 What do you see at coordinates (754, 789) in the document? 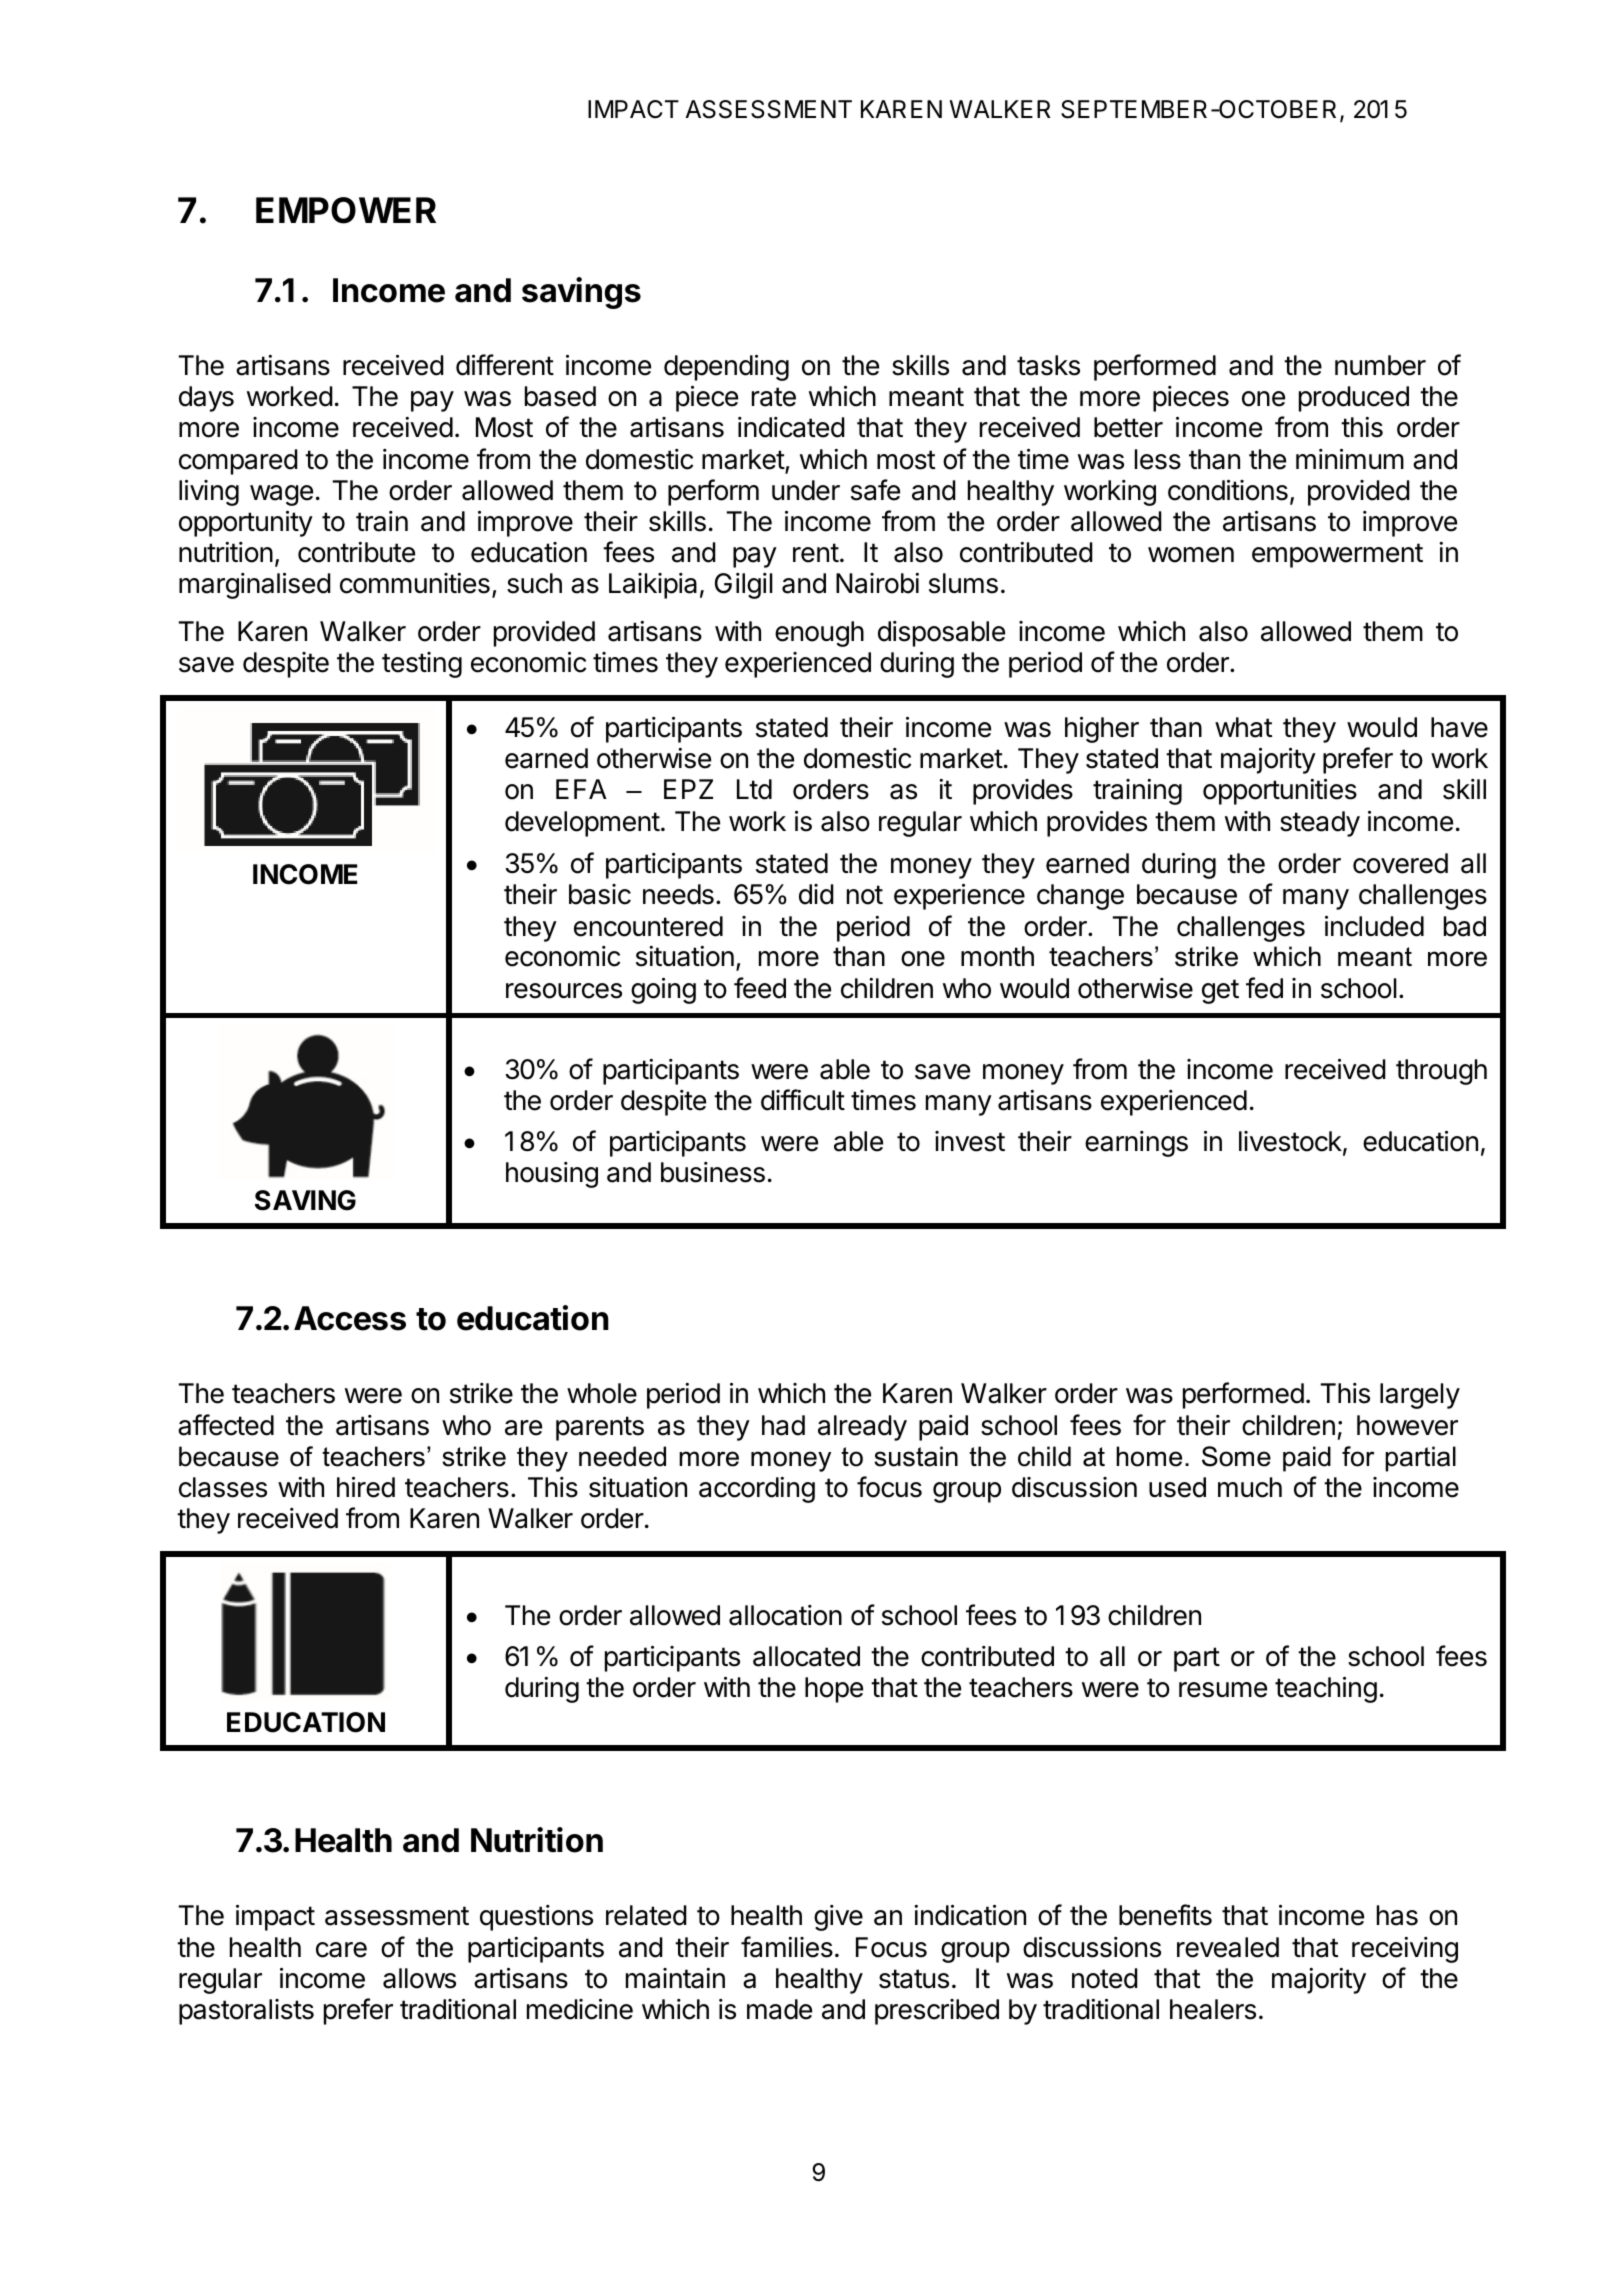
I see `Ltd` at bounding box center [754, 789].
